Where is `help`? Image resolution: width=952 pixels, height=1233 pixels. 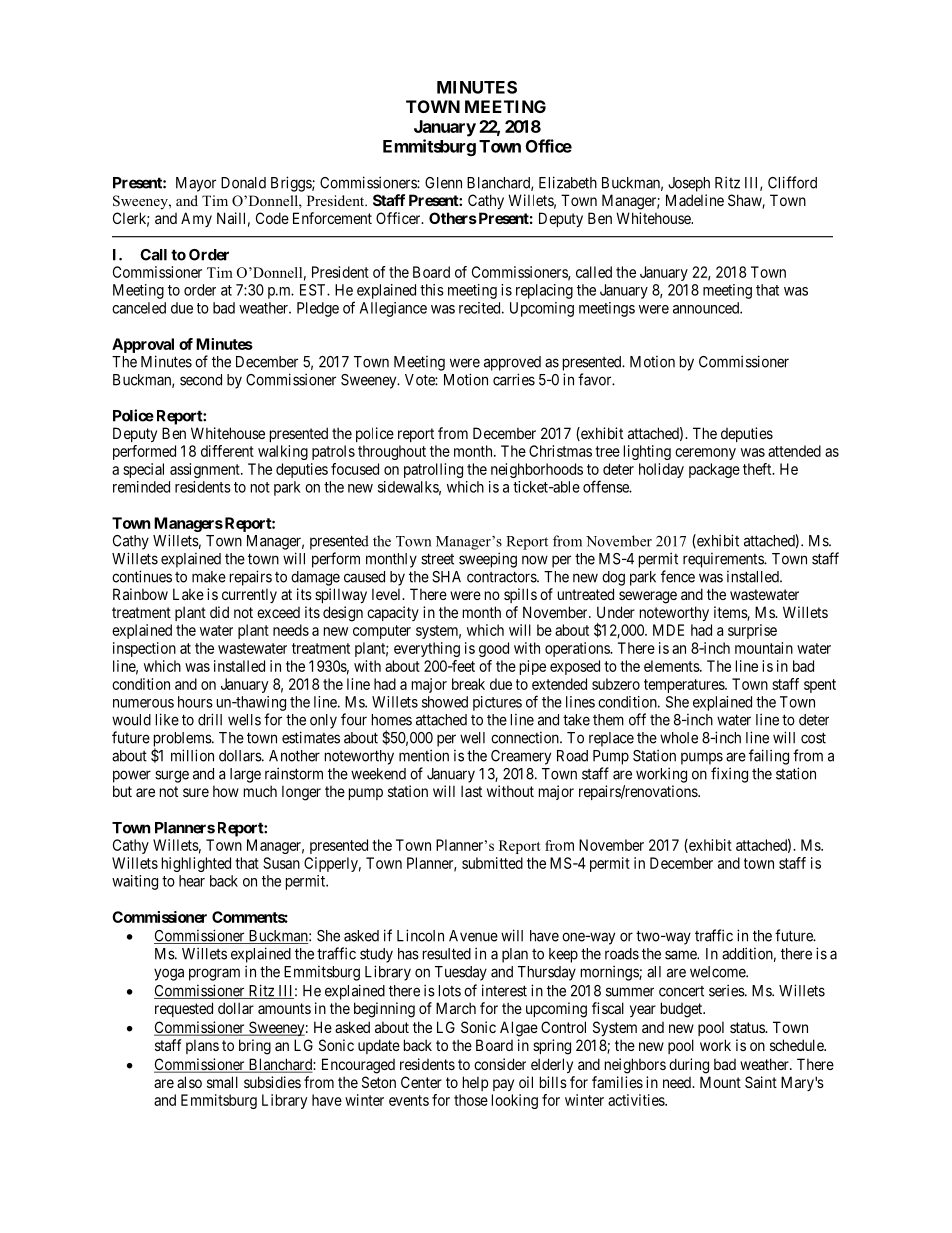 help is located at coordinates (475, 1083).
